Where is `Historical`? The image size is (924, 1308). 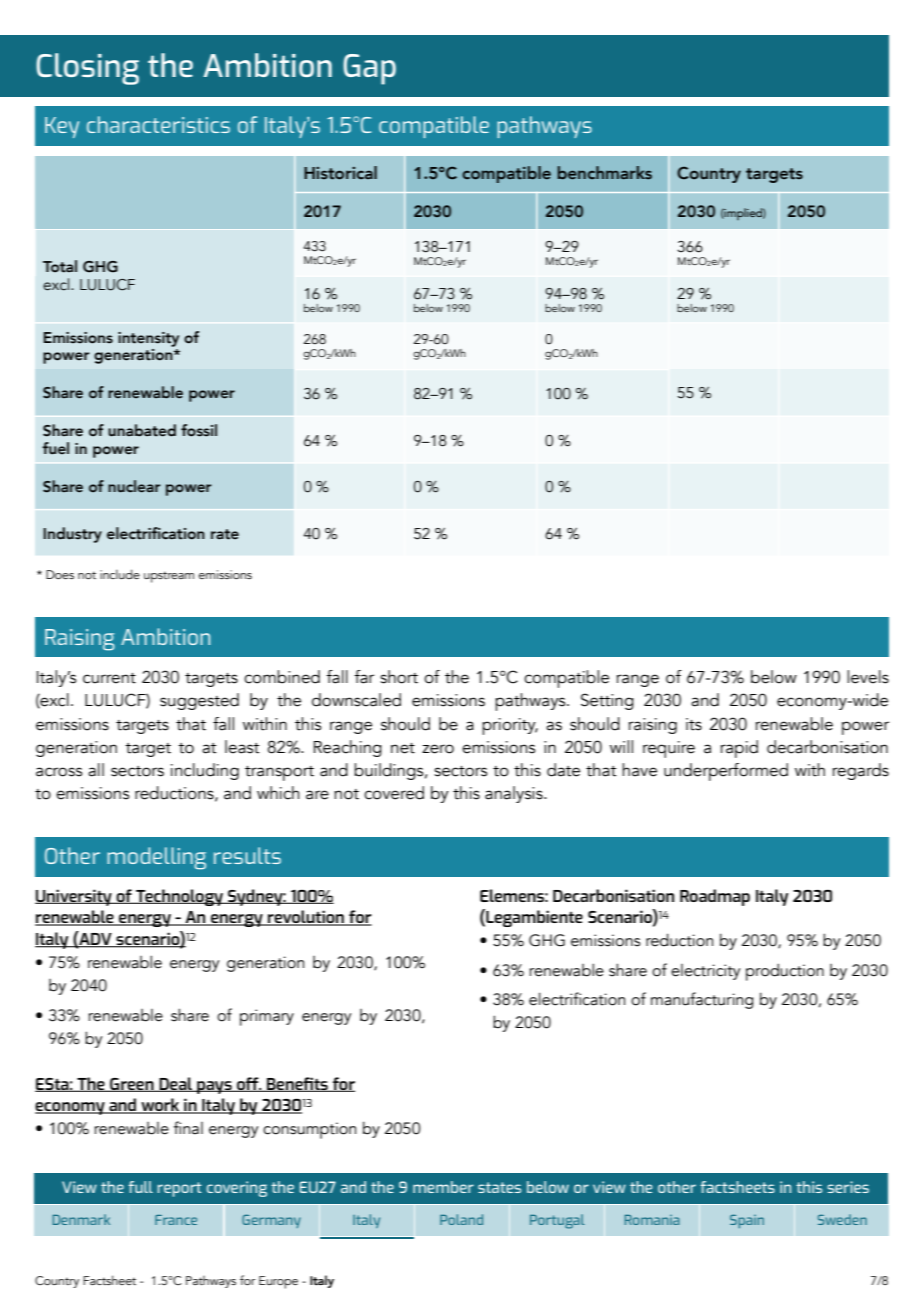 Historical is located at coordinates (340, 173).
